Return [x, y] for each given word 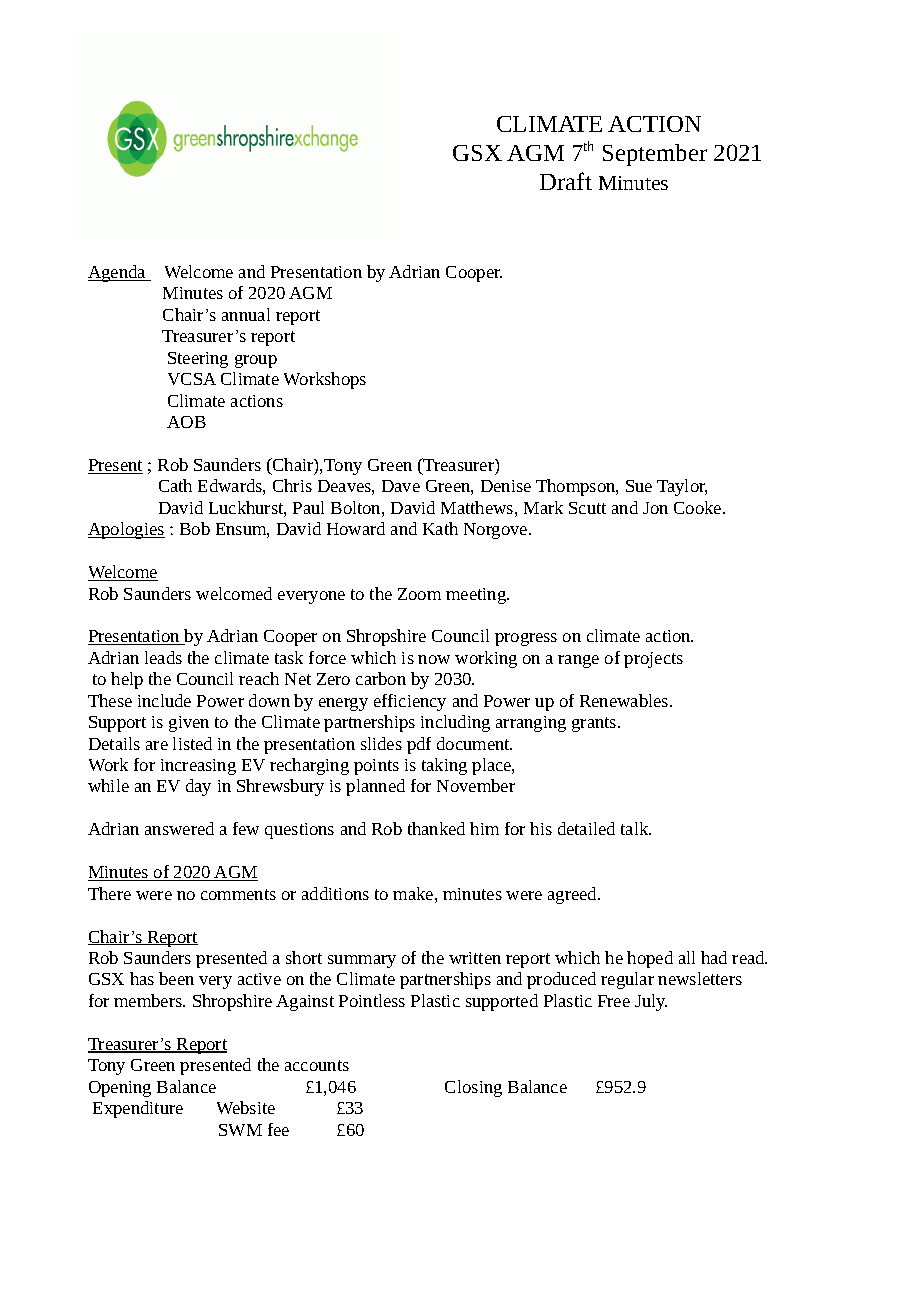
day [198, 787]
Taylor [682, 487]
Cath [175, 485]
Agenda [118, 273]
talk [636, 828]
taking [444, 766]
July [651, 1002]
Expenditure [138, 1109]
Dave [401, 486]
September [655, 155]
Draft [566, 181]
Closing [473, 1088]
